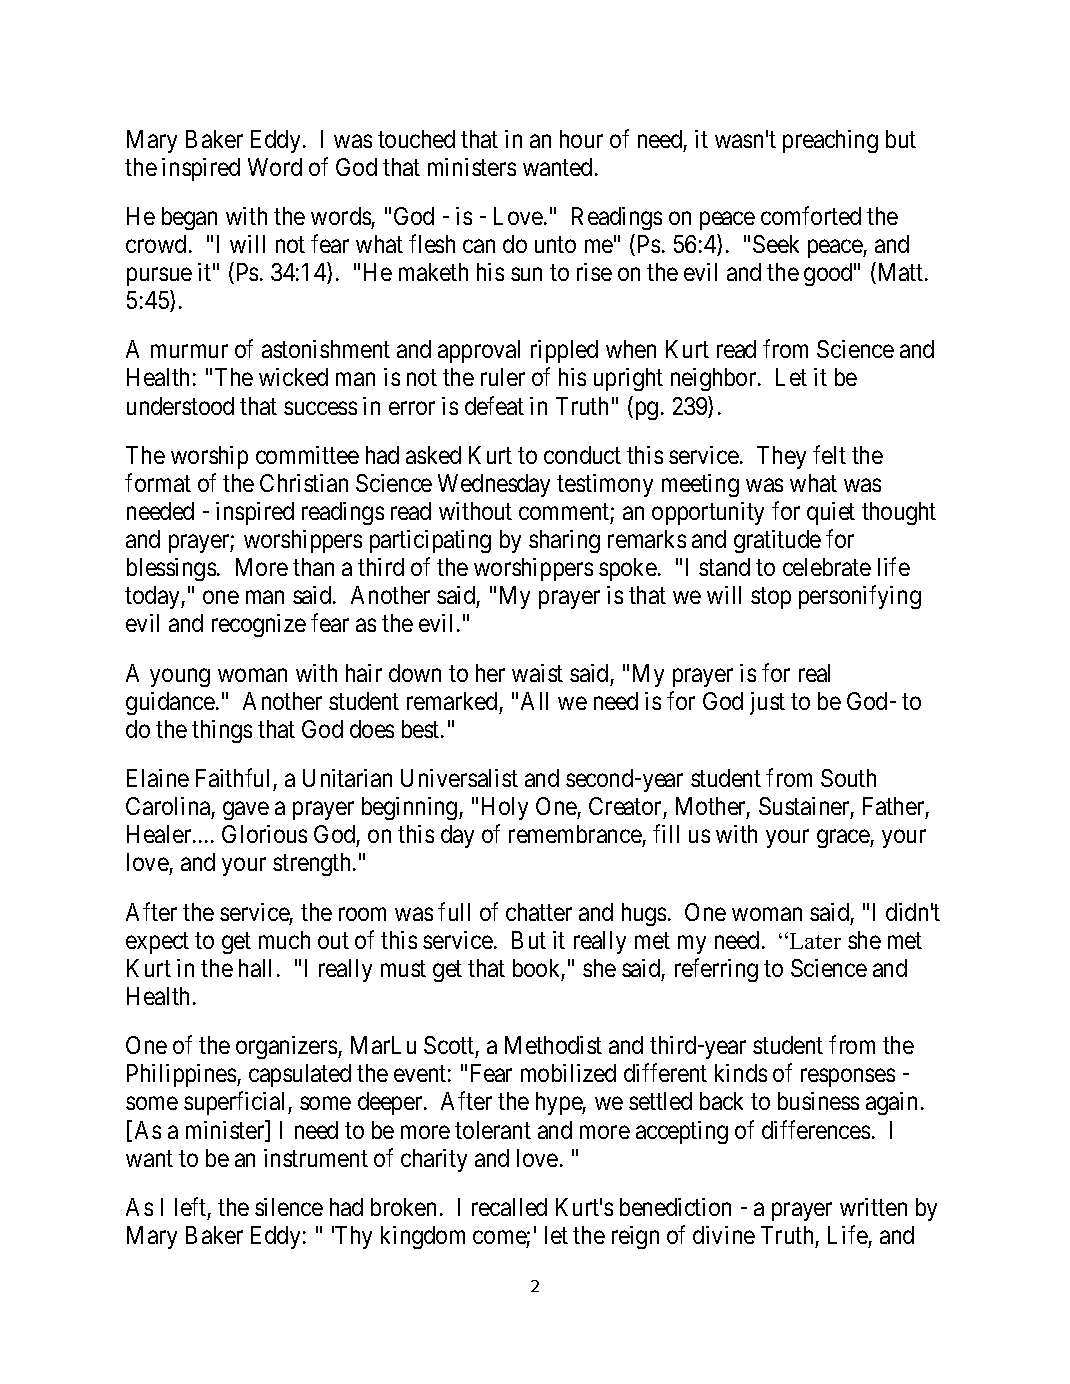 The width and height of the image is (1070, 1384). I want to click on hall, so click(255, 968).
